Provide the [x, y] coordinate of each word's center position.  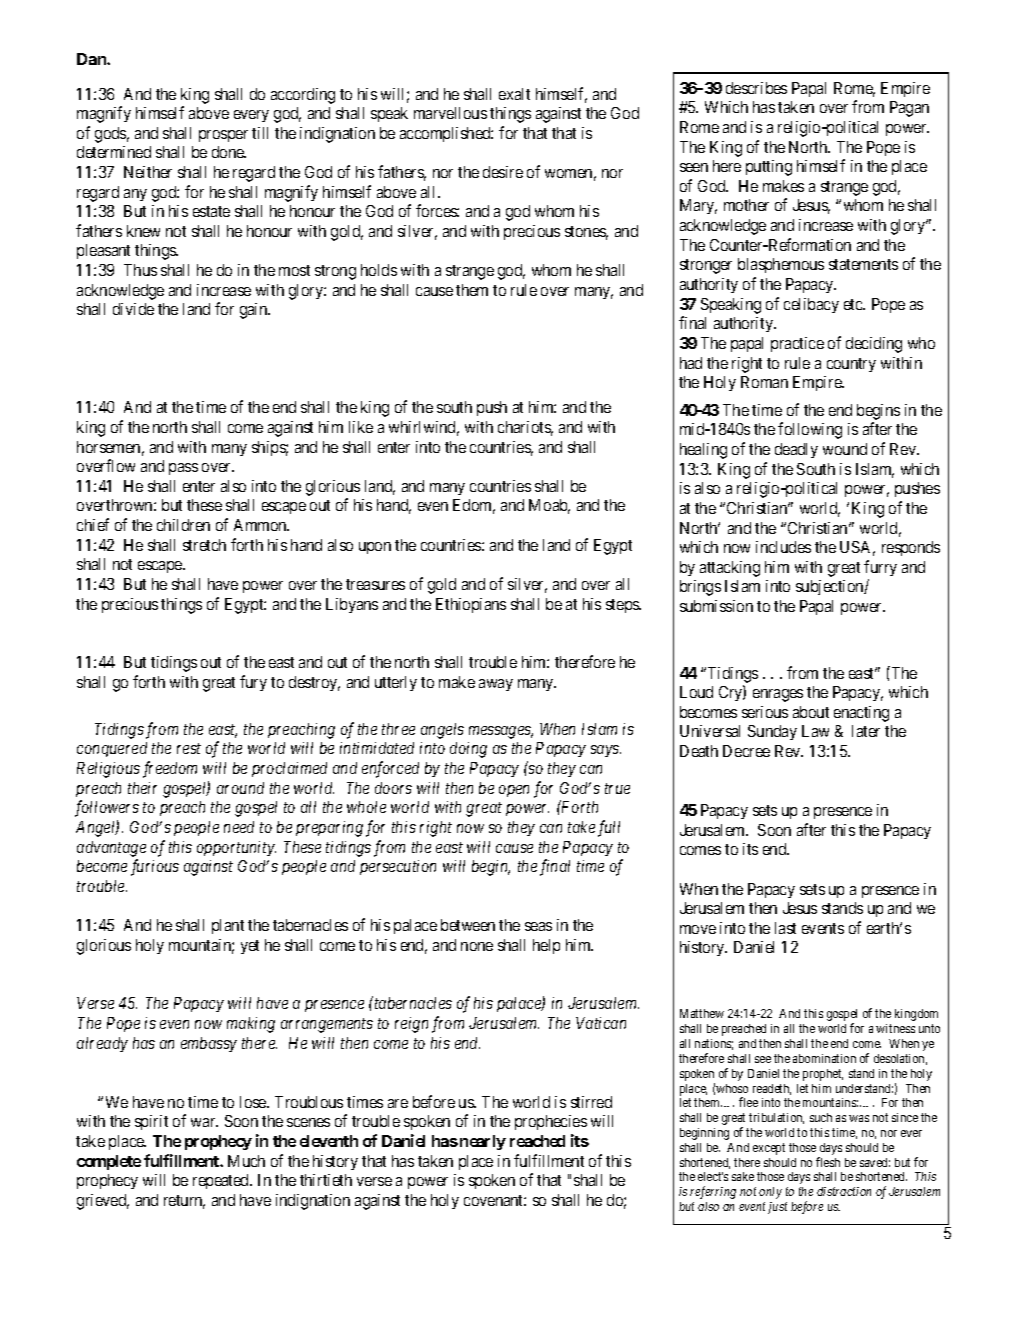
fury [253, 683]
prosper [223, 136]
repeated [222, 1181]
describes [756, 88]
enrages [778, 695]
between [468, 925]
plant [228, 926]
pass [183, 469]
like [361, 427]
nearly [483, 1142]
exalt [514, 94]
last [785, 928]
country [851, 365]
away [496, 685]
